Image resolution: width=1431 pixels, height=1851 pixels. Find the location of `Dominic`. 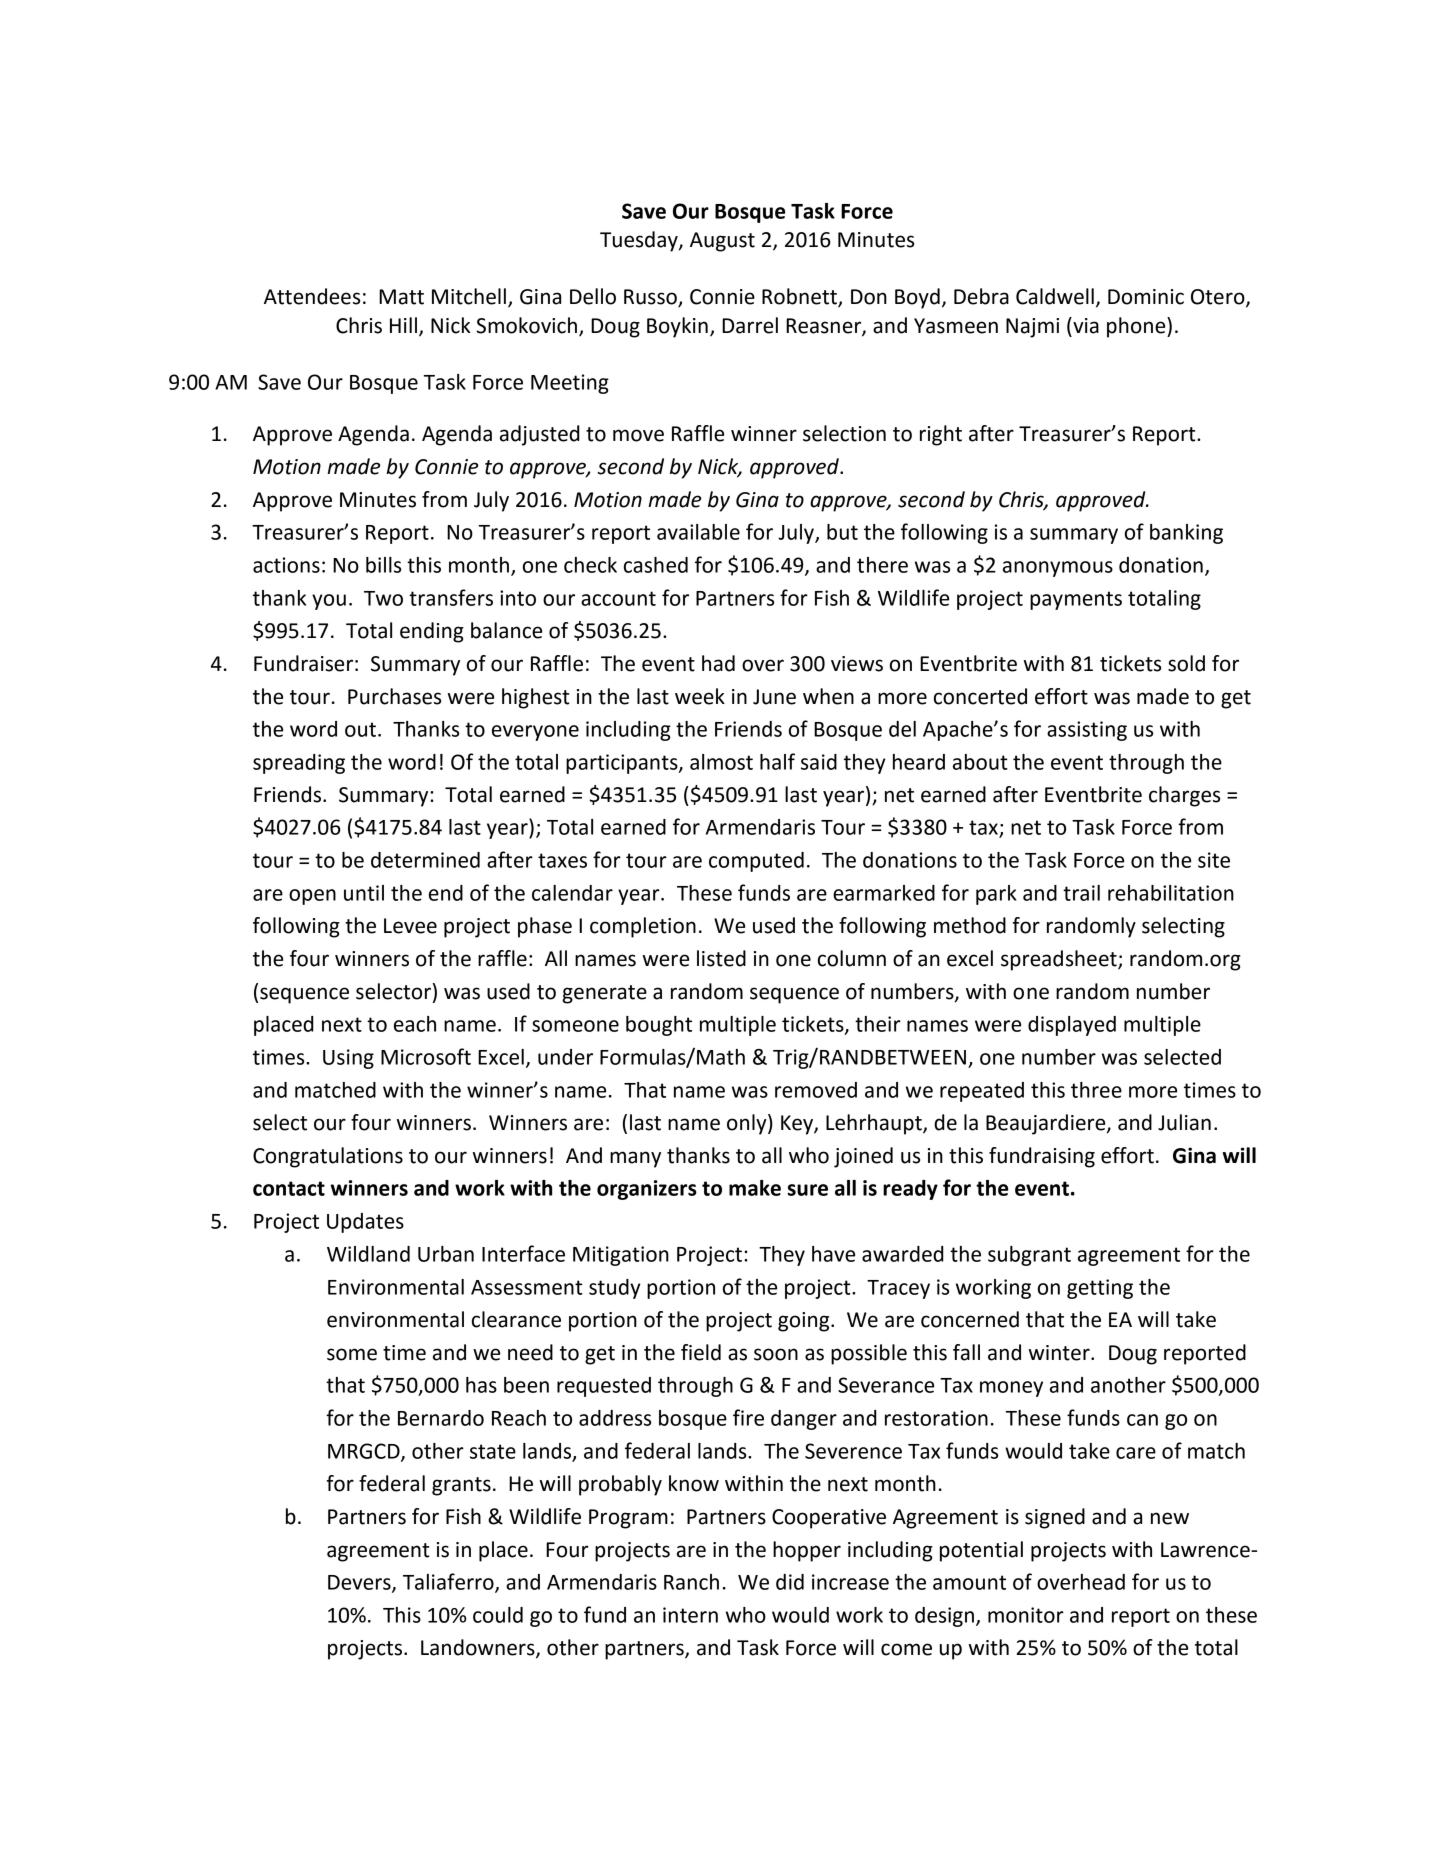

Dominic is located at coordinates (1146, 297).
